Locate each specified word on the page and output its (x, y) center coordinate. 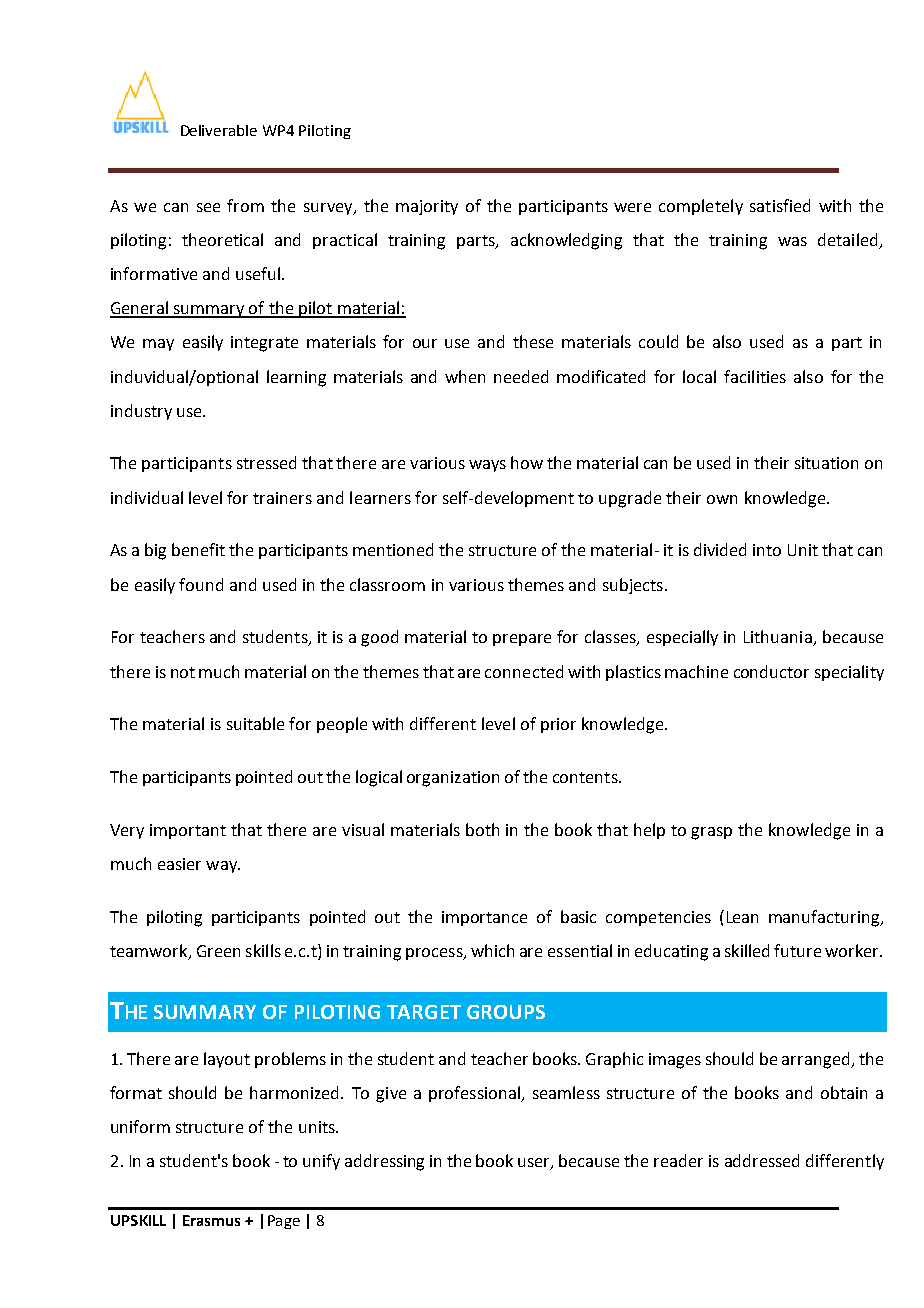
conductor (771, 671)
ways (487, 466)
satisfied (780, 205)
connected (524, 671)
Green (218, 951)
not (183, 672)
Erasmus (211, 1220)
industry (141, 412)
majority (427, 207)
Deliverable (219, 130)
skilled (747, 950)
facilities (755, 376)
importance (484, 918)
